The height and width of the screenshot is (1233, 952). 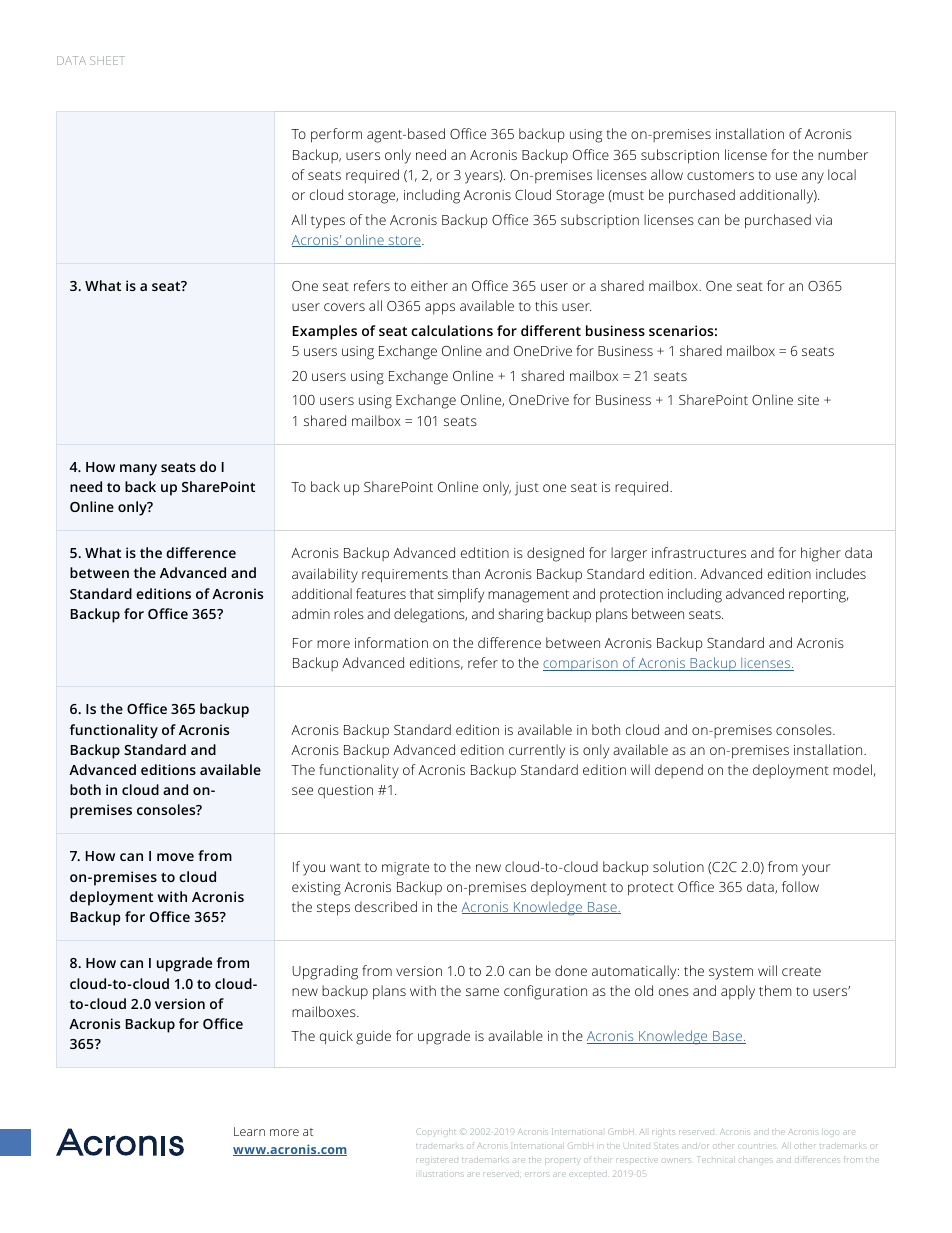 I want to click on number, so click(x=843, y=154).
